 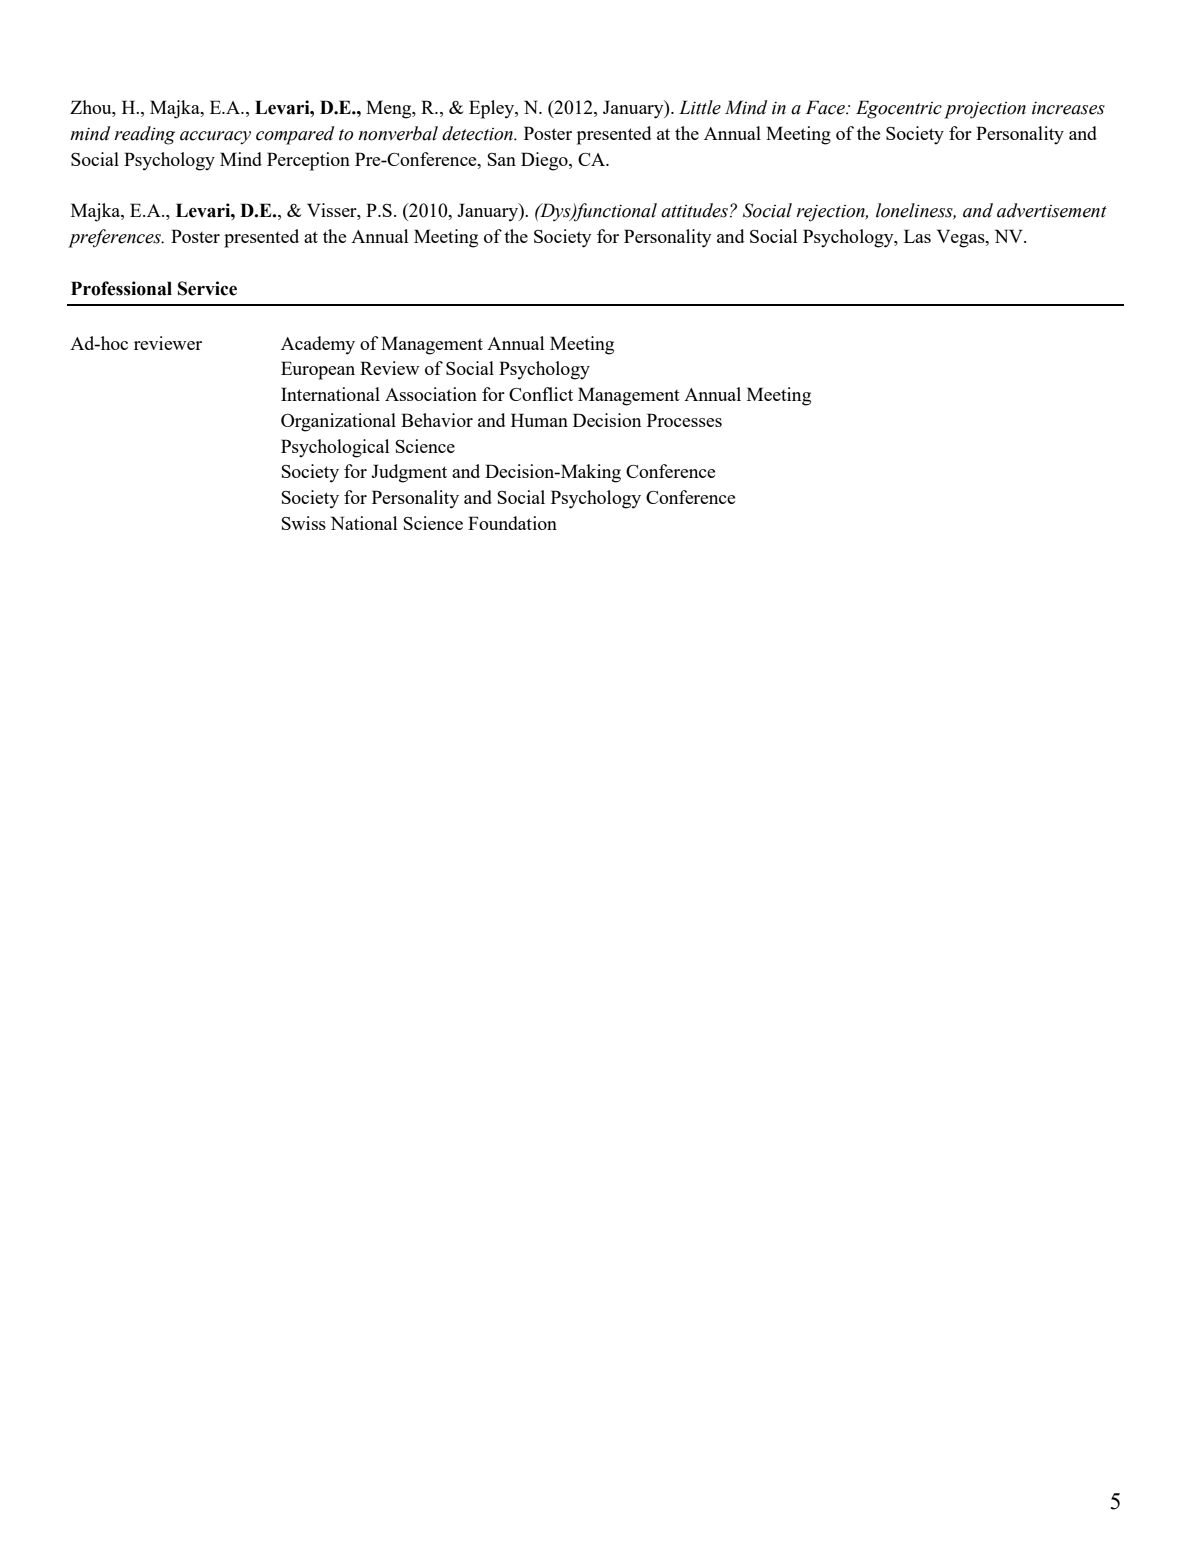 I want to click on Little, so click(x=700, y=107).
